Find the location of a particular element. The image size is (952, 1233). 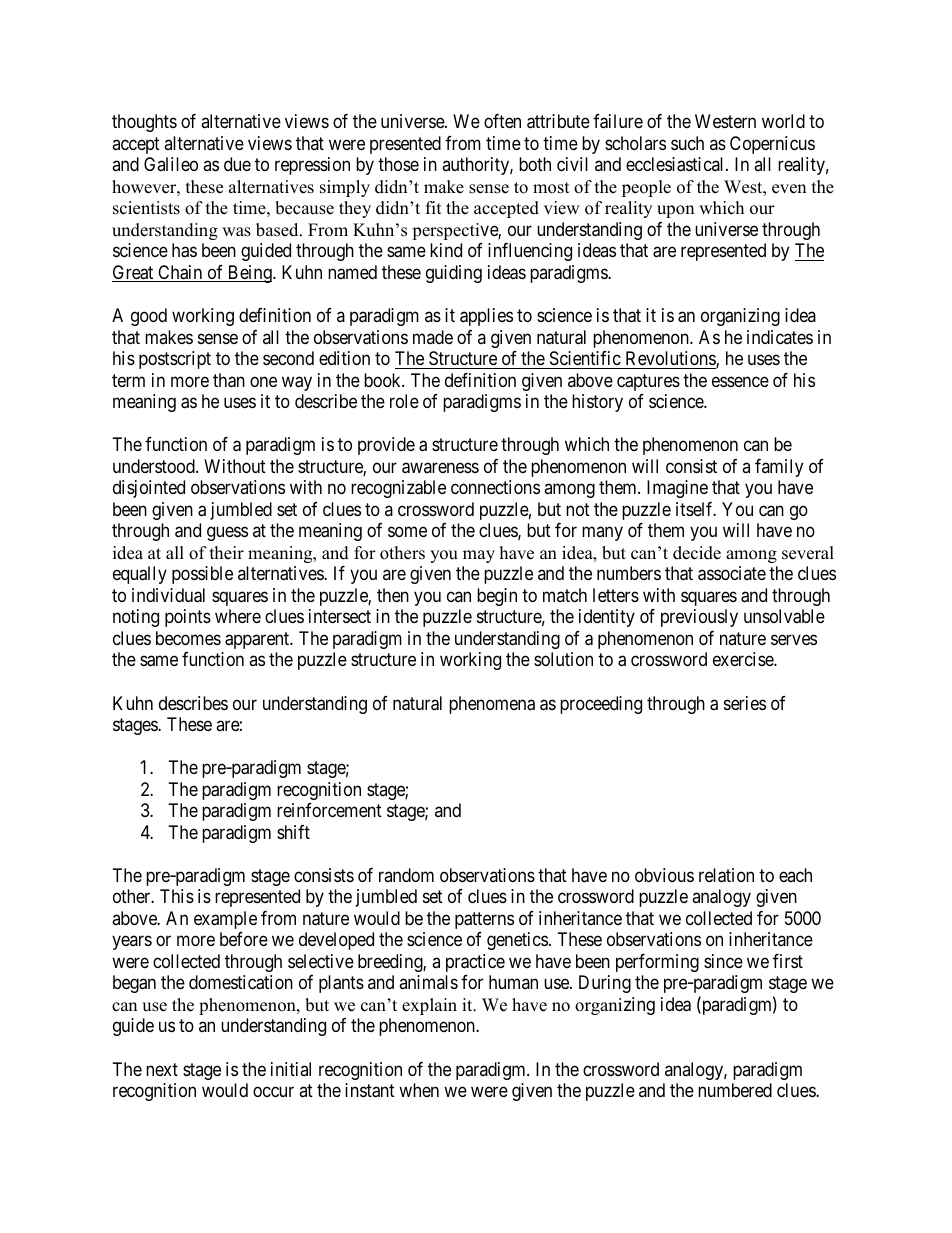

previously is located at coordinates (699, 618).
